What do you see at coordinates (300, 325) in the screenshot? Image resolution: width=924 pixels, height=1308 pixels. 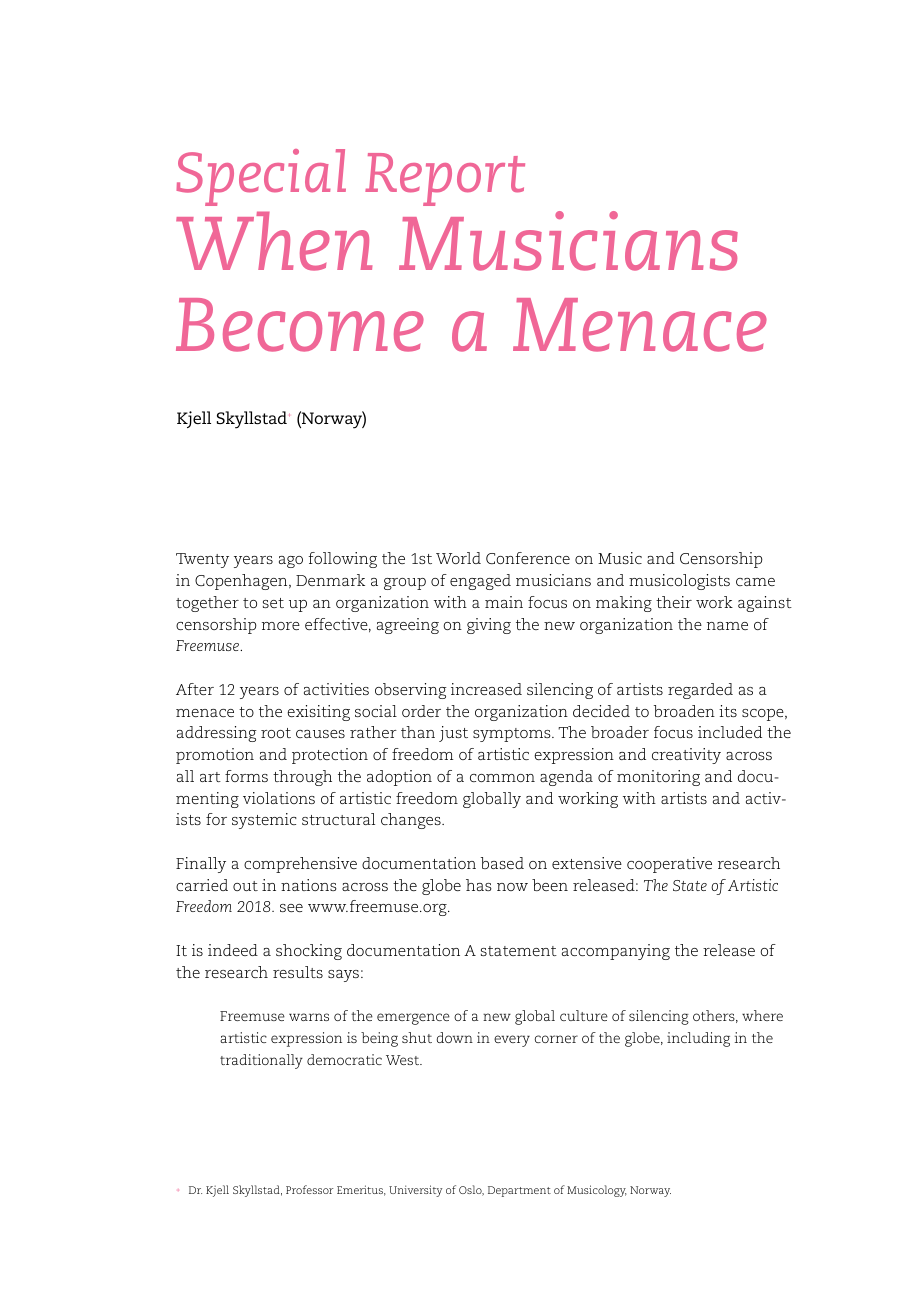 I see `Become` at bounding box center [300, 325].
